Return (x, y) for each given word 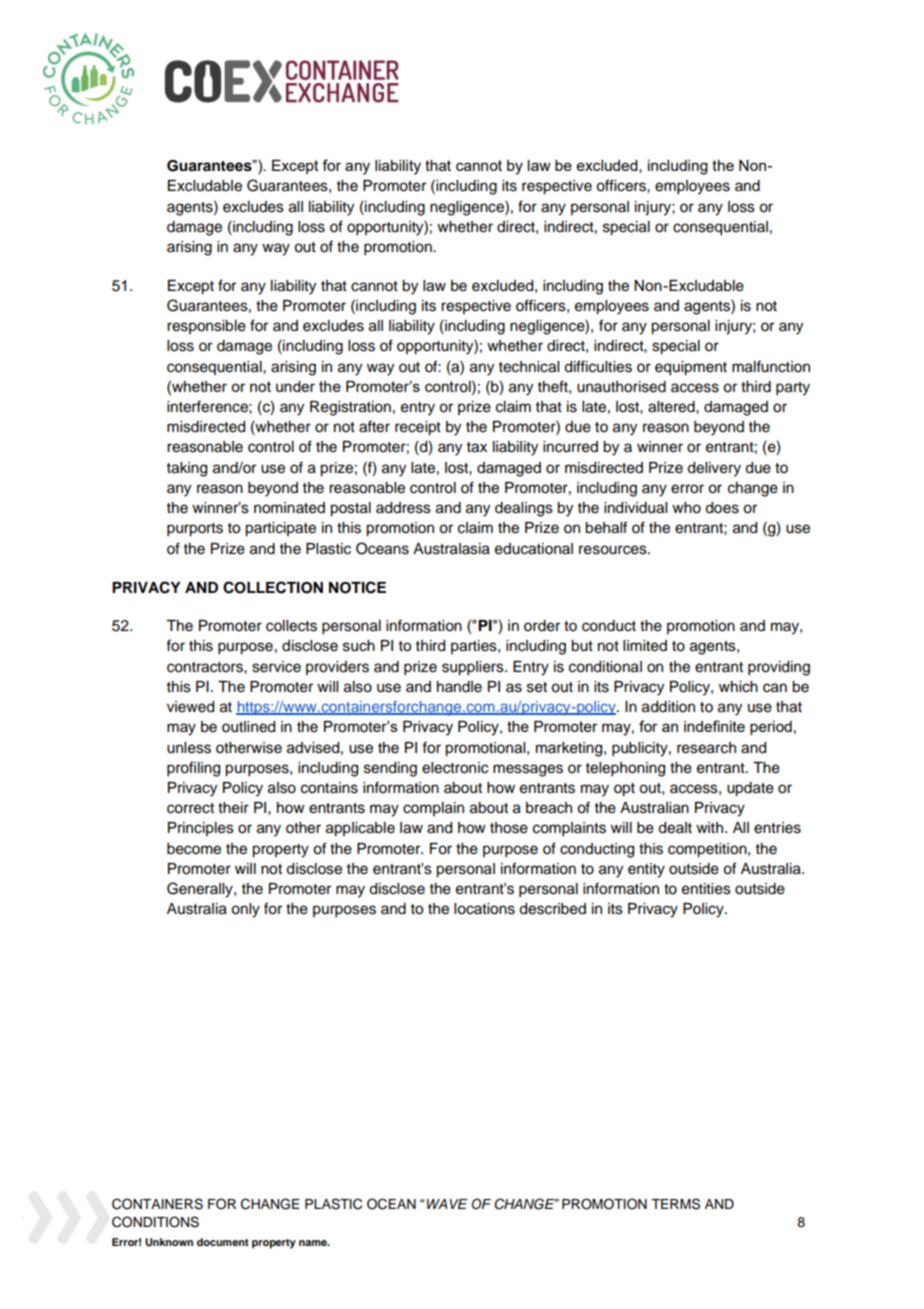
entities (706, 889)
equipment (691, 368)
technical (529, 367)
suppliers (474, 668)
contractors (206, 667)
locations (484, 909)
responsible (206, 327)
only (245, 910)
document (223, 1242)
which (738, 687)
